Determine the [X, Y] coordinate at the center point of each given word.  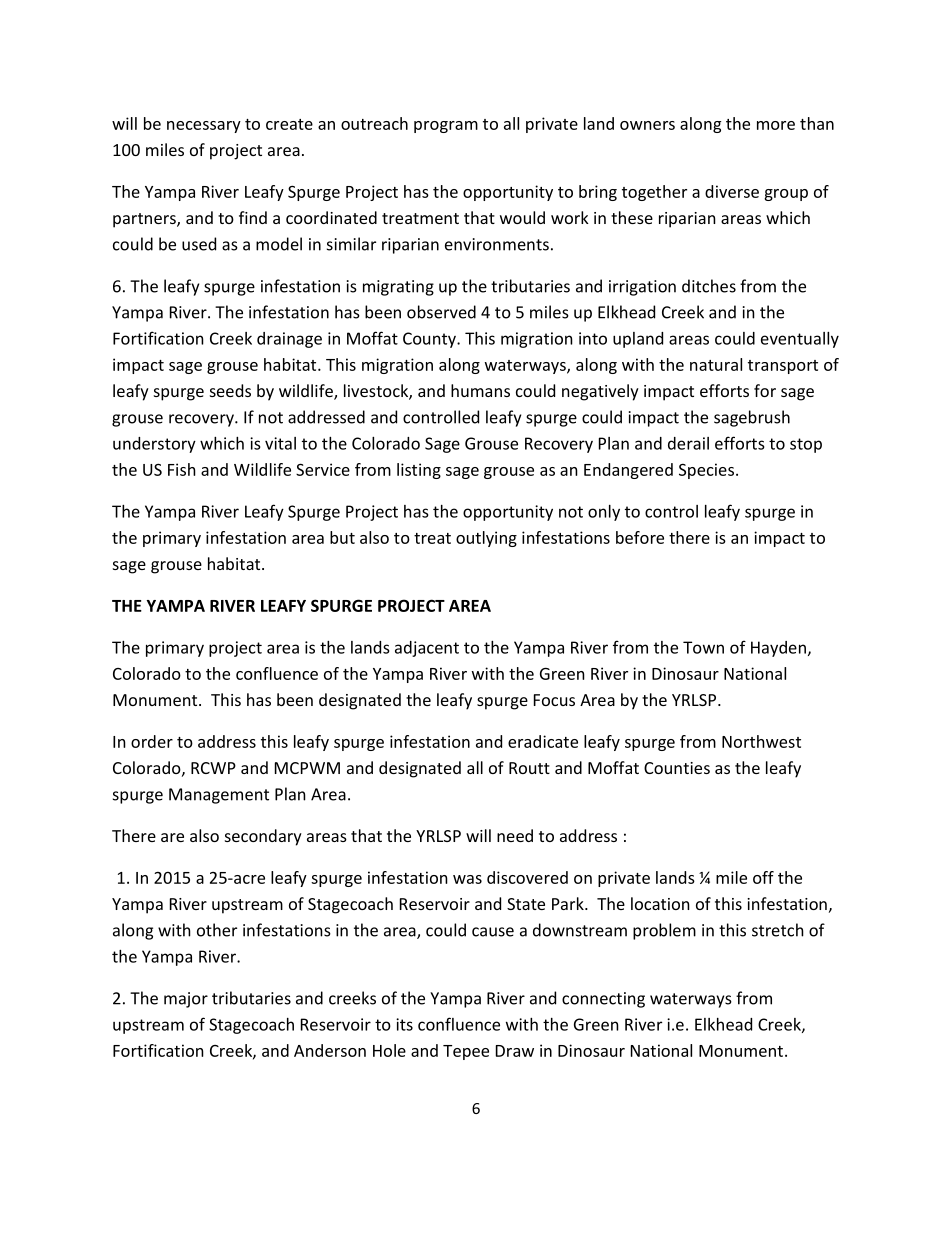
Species [706, 471]
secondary [263, 837]
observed [441, 312]
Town [703, 647]
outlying [486, 539]
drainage [289, 340]
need [515, 835]
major [186, 1000]
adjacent [427, 649]
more [776, 125]
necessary [204, 127]
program [446, 127]
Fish [182, 469]
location [660, 903]
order [152, 741]
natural [716, 364]
